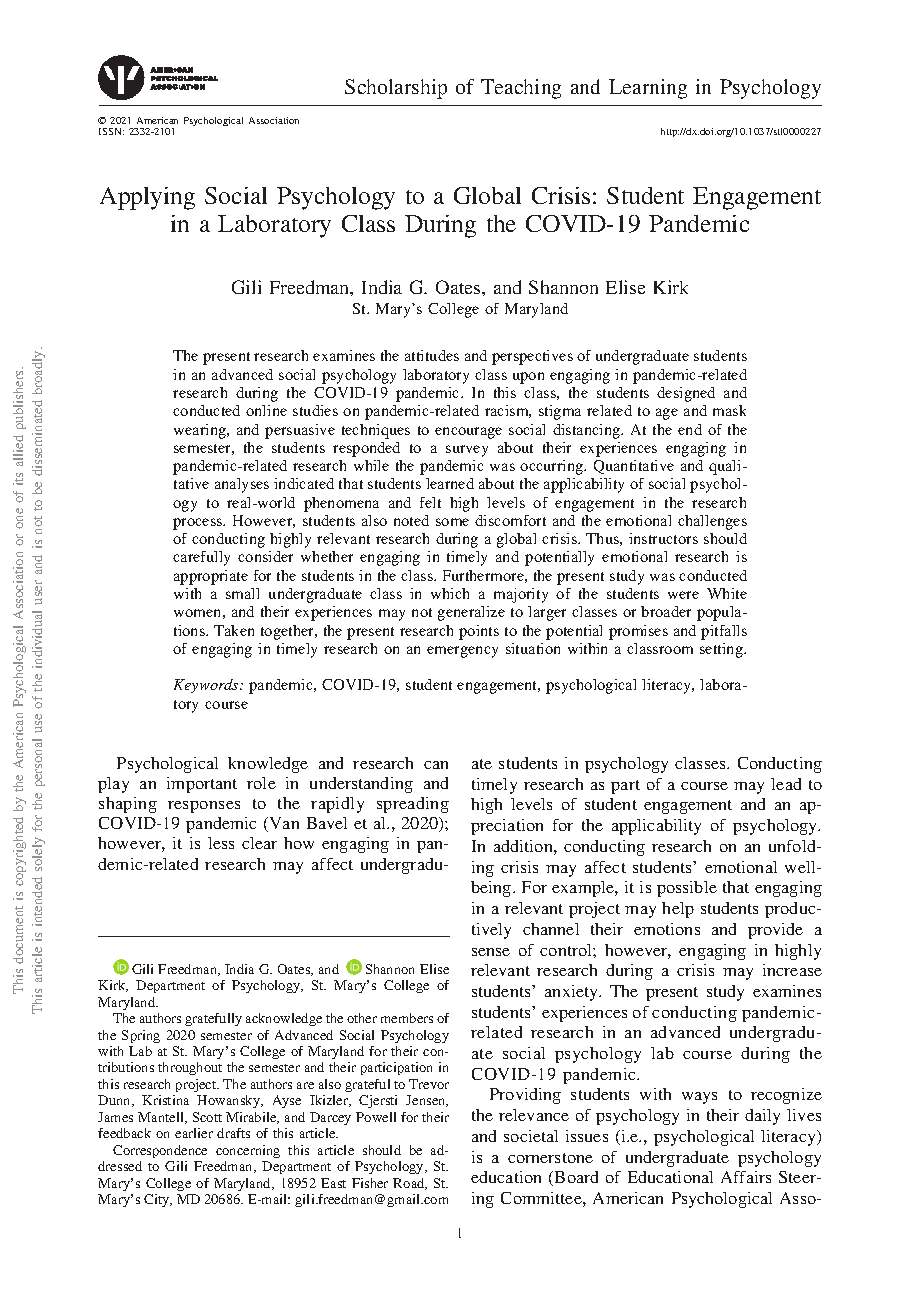  I want to click on Keywords, so click(207, 686).
